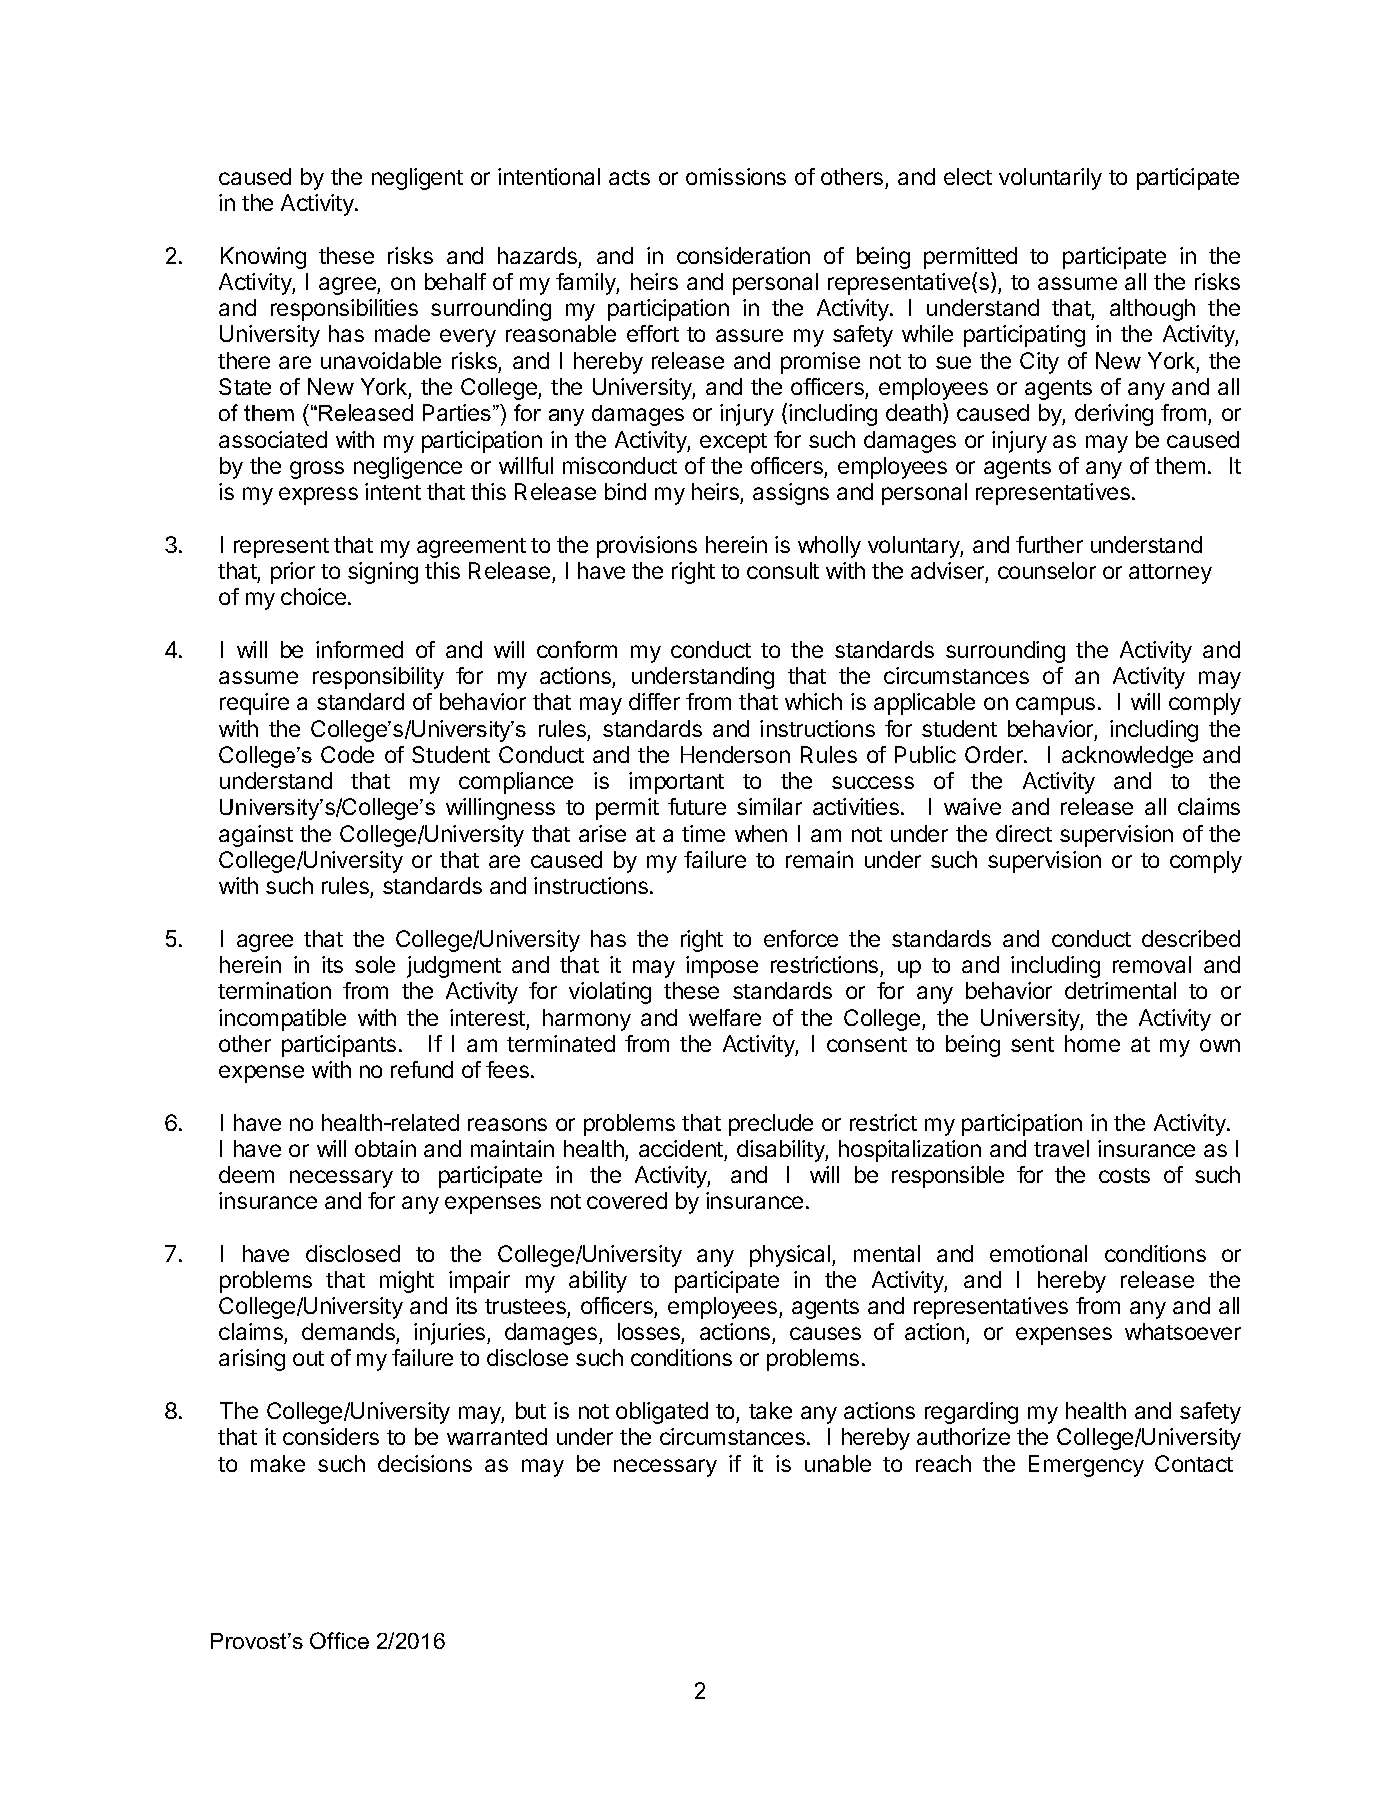  I want to click on considers, so click(331, 1436).
